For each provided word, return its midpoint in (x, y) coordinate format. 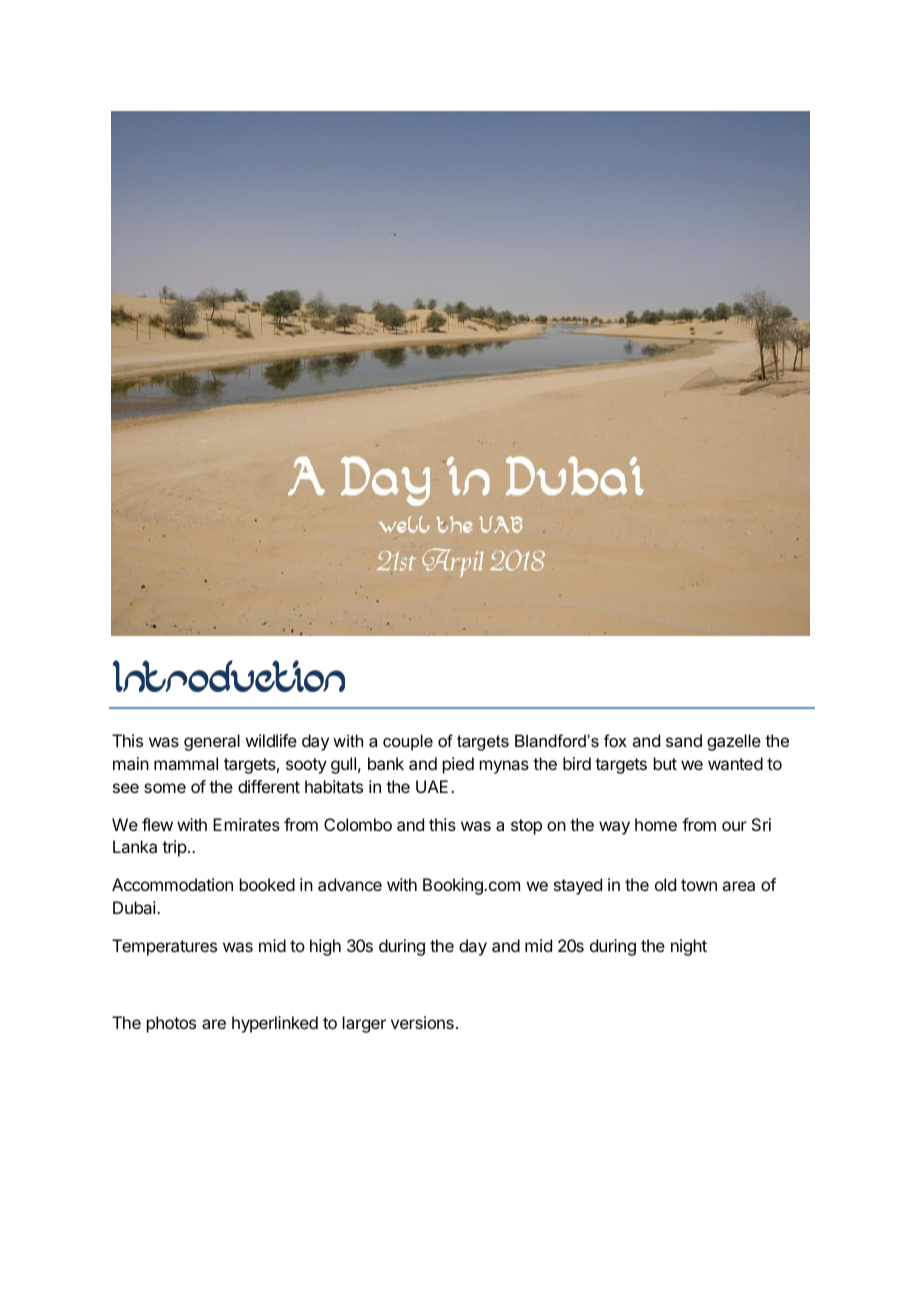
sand (684, 740)
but (665, 763)
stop (526, 827)
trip (174, 848)
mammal (186, 763)
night (689, 947)
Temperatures (164, 947)
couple (408, 742)
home (656, 824)
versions (422, 1022)
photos (171, 1024)
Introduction (229, 676)
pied (458, 765)
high (325, 947)
